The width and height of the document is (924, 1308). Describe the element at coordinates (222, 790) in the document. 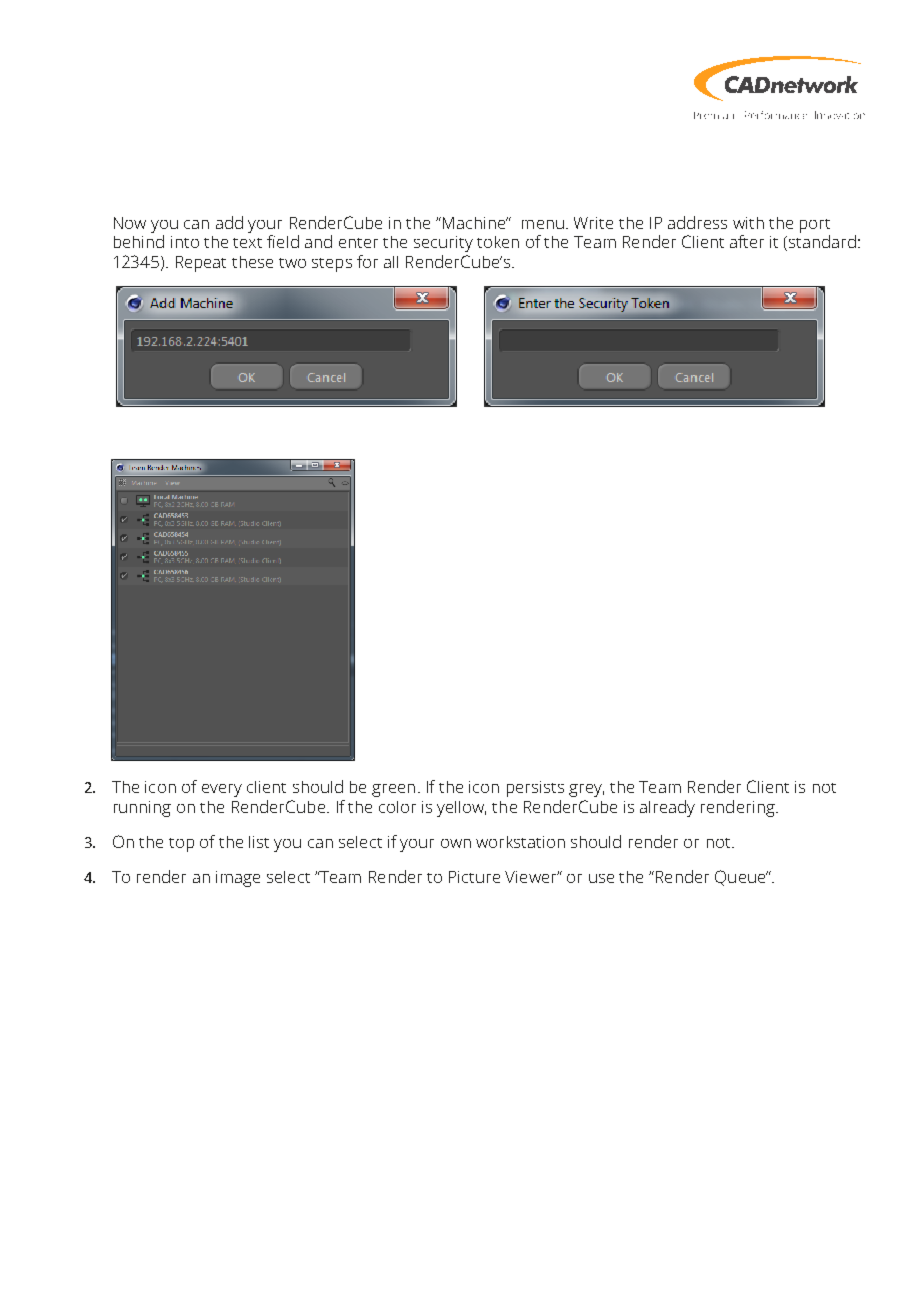

I see `every` at that location.
